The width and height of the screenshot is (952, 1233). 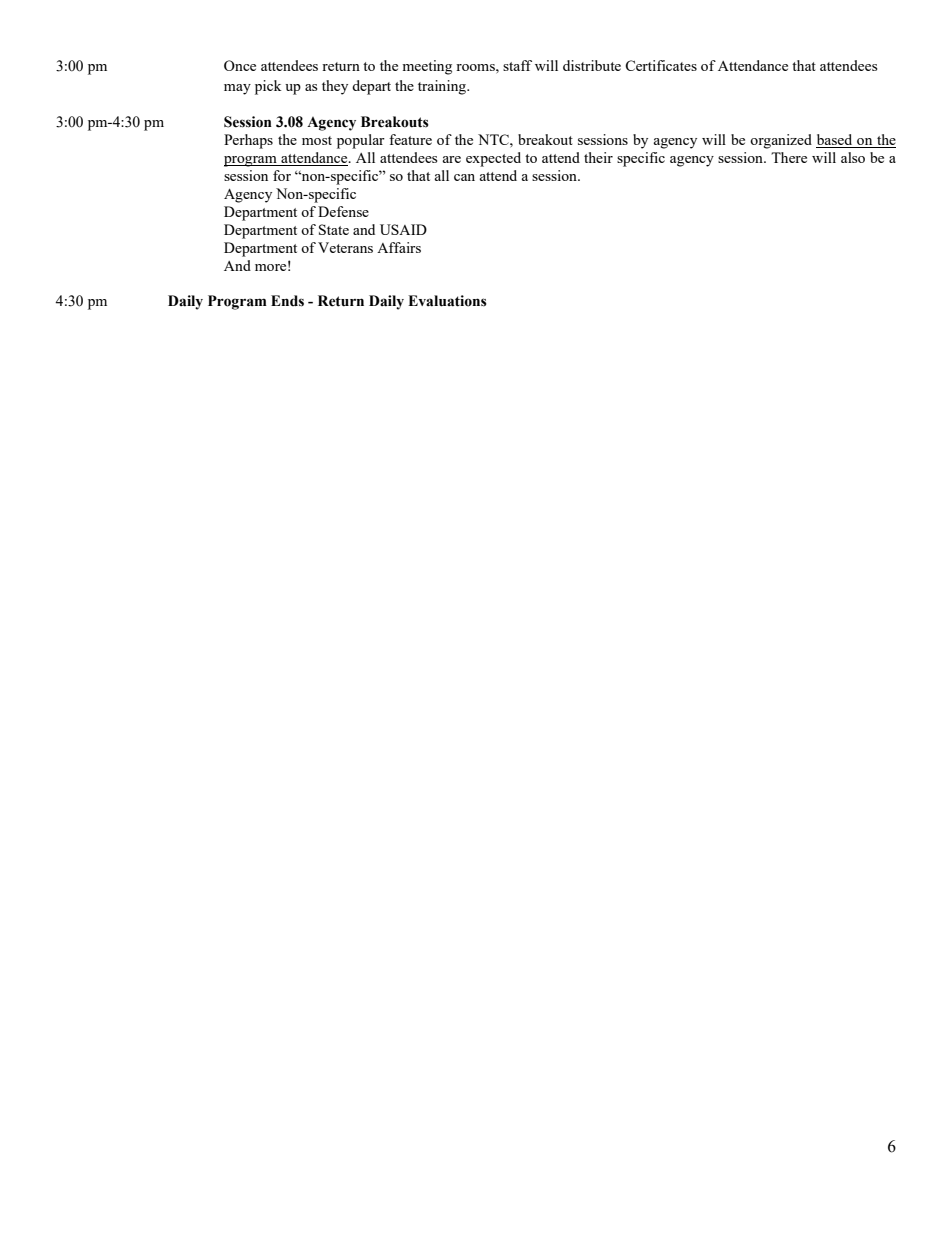 I want to click on most, so click(x=317, y=140).
